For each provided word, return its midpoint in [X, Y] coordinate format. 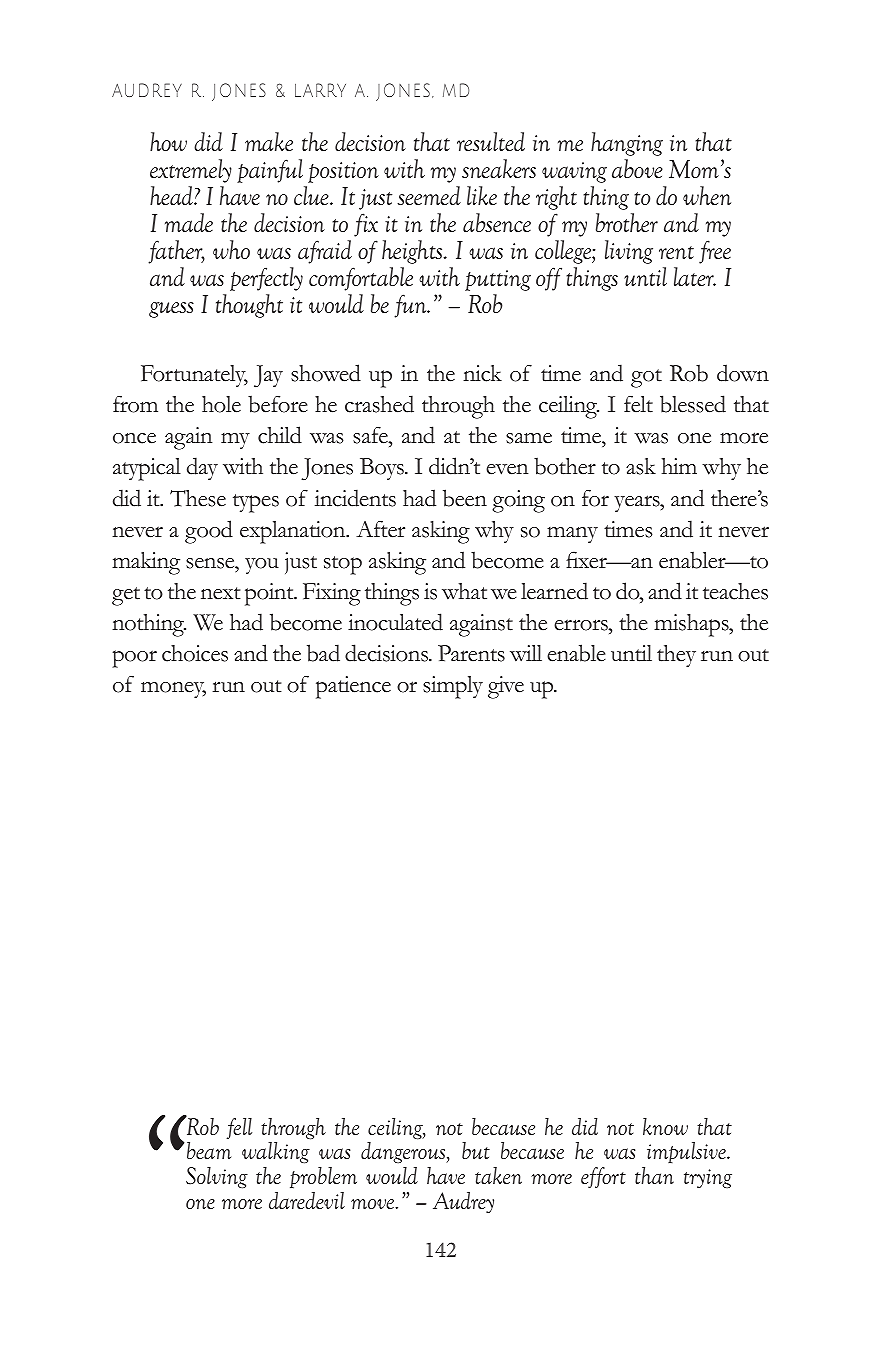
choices [195, 653]
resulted [491, 141]
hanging [627, 144]
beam [209, 1150]
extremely [191, 171]
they [676, 656]
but [476, 1150]
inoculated [395, 622]
